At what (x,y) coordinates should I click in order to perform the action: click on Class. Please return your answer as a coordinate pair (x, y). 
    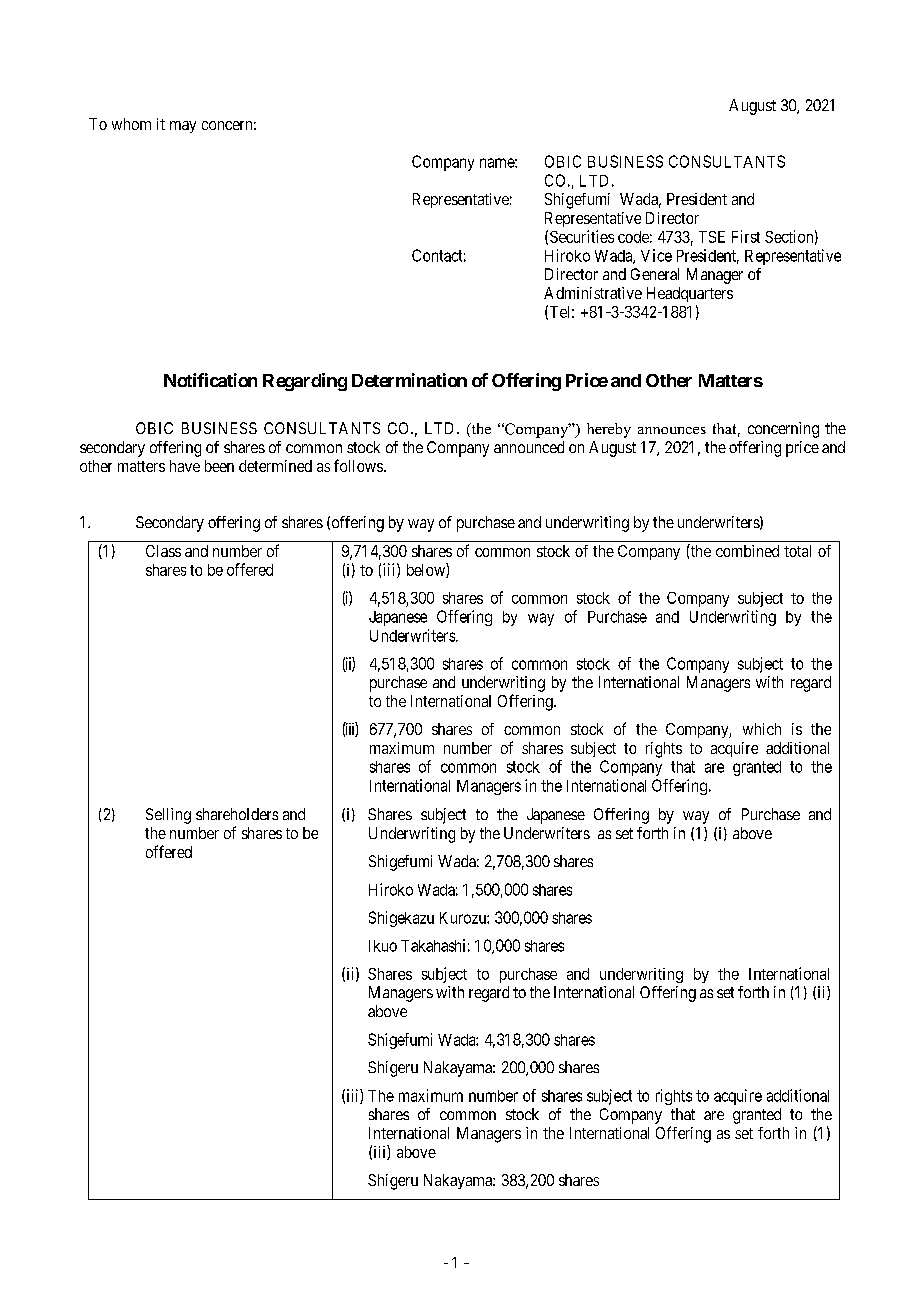
    Looking at the image, I should click on (163, 551).
